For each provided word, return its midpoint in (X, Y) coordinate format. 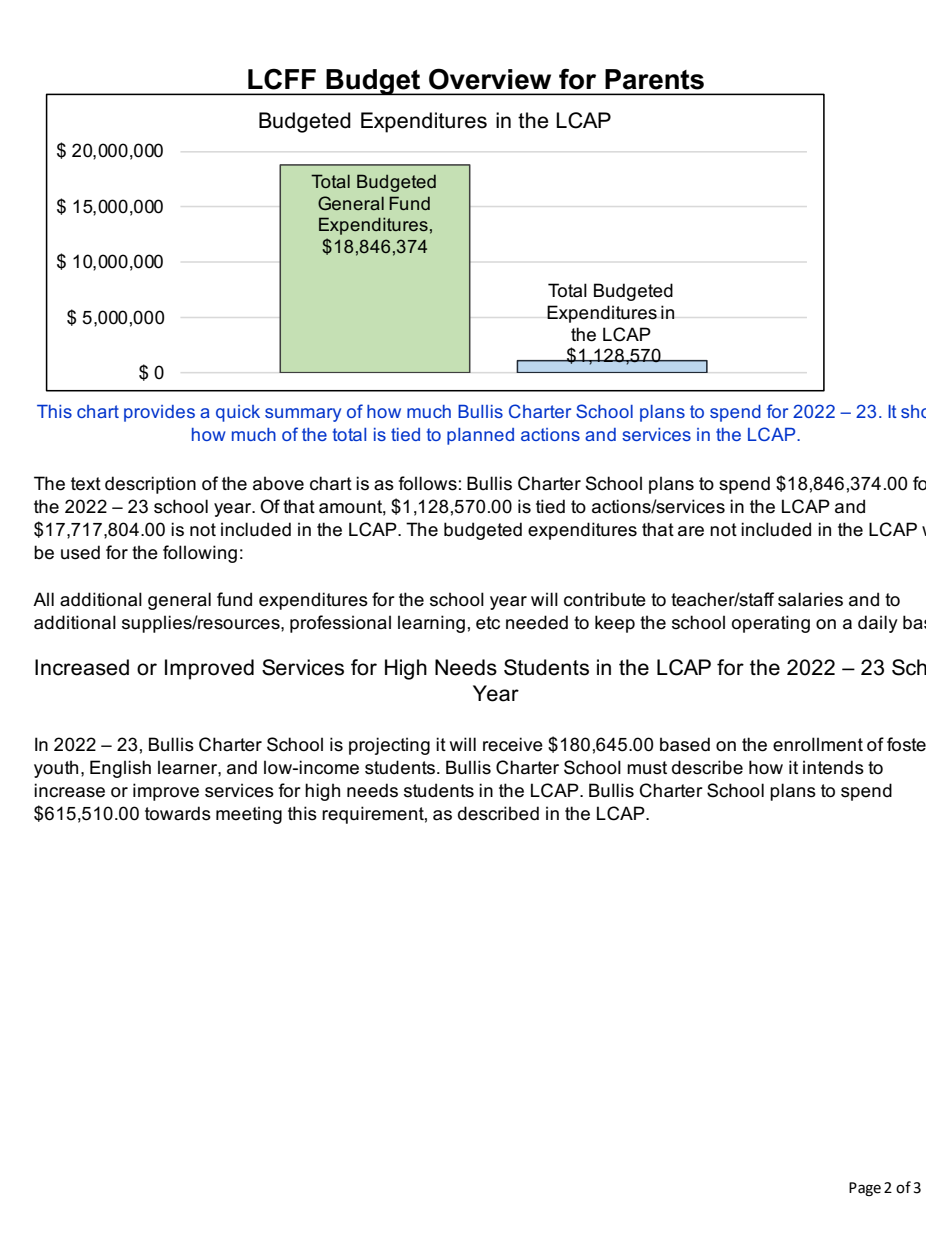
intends (833, 767)
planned (480, 436)
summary (303, 415)
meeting (249, 815)
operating (771, 624)
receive (513, 744)
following (200, 554)
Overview (490, 79)
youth (56, 769)
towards (178, 813)
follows (428, 483)
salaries (810, 599)
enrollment (818, 744)
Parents (654, 79)
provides (159, 413)
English (120, 769)
